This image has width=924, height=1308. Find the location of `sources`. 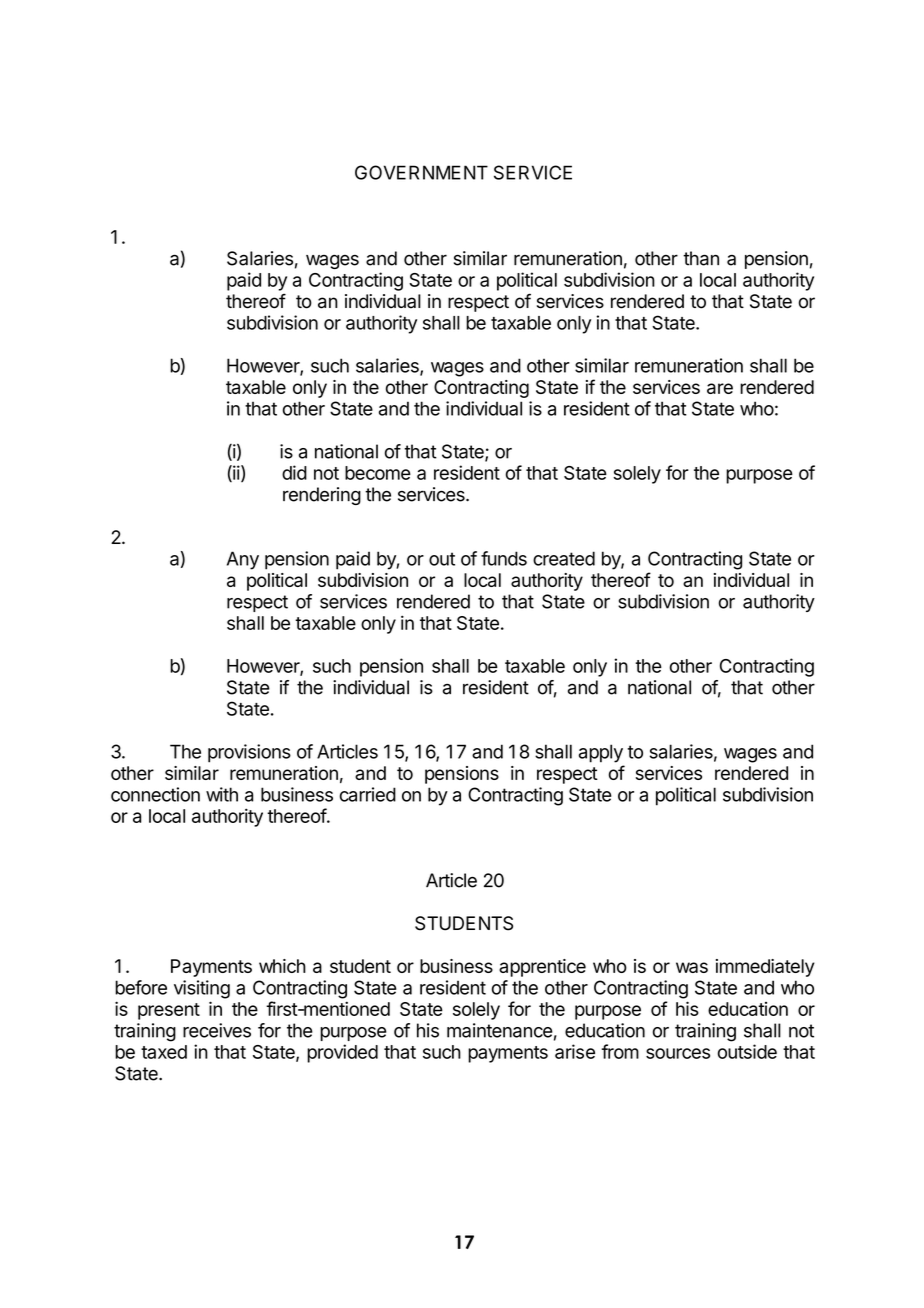

sources is located at coordinates (678, 1053).
